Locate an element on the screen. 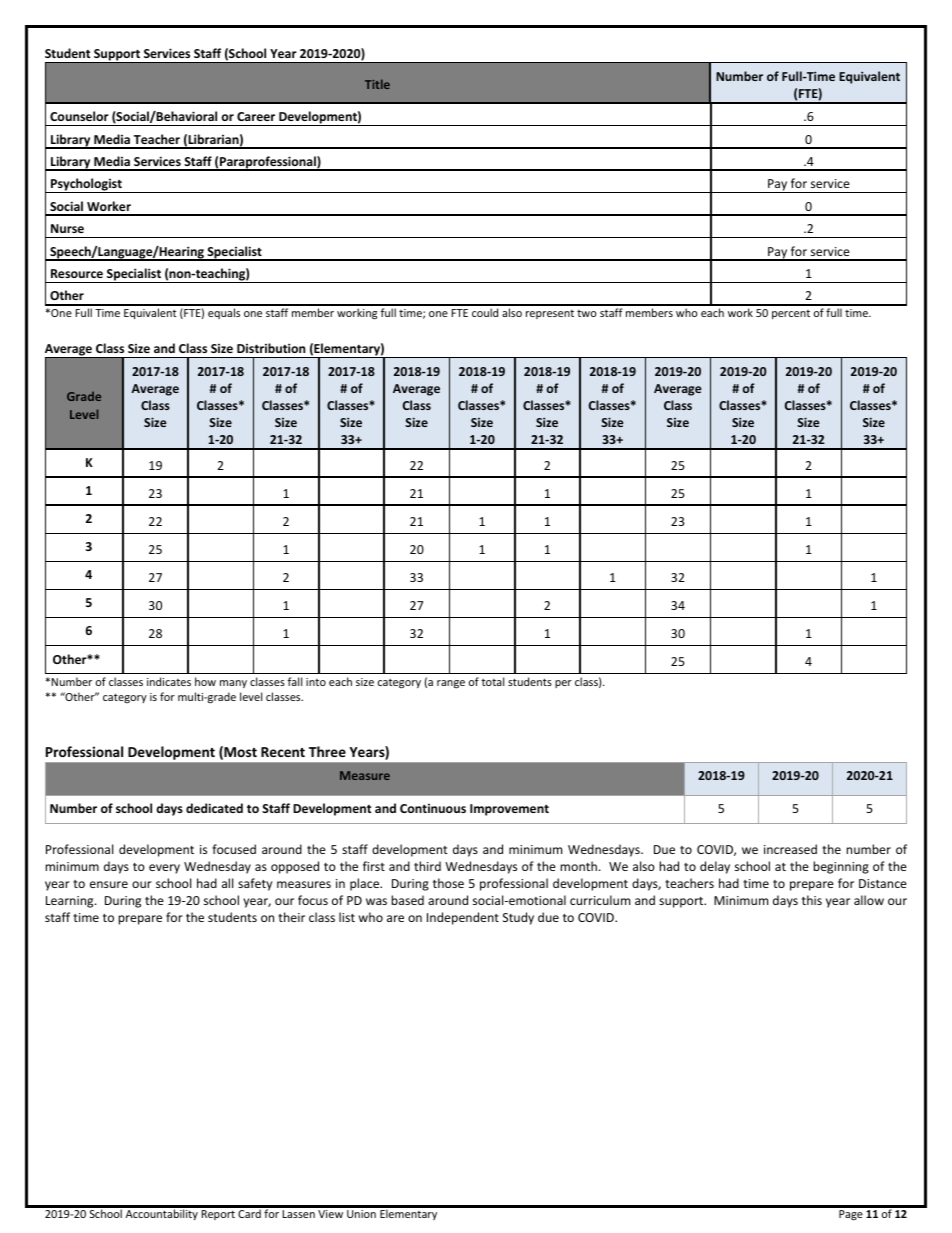  range is located at coordinates (451, 684).
